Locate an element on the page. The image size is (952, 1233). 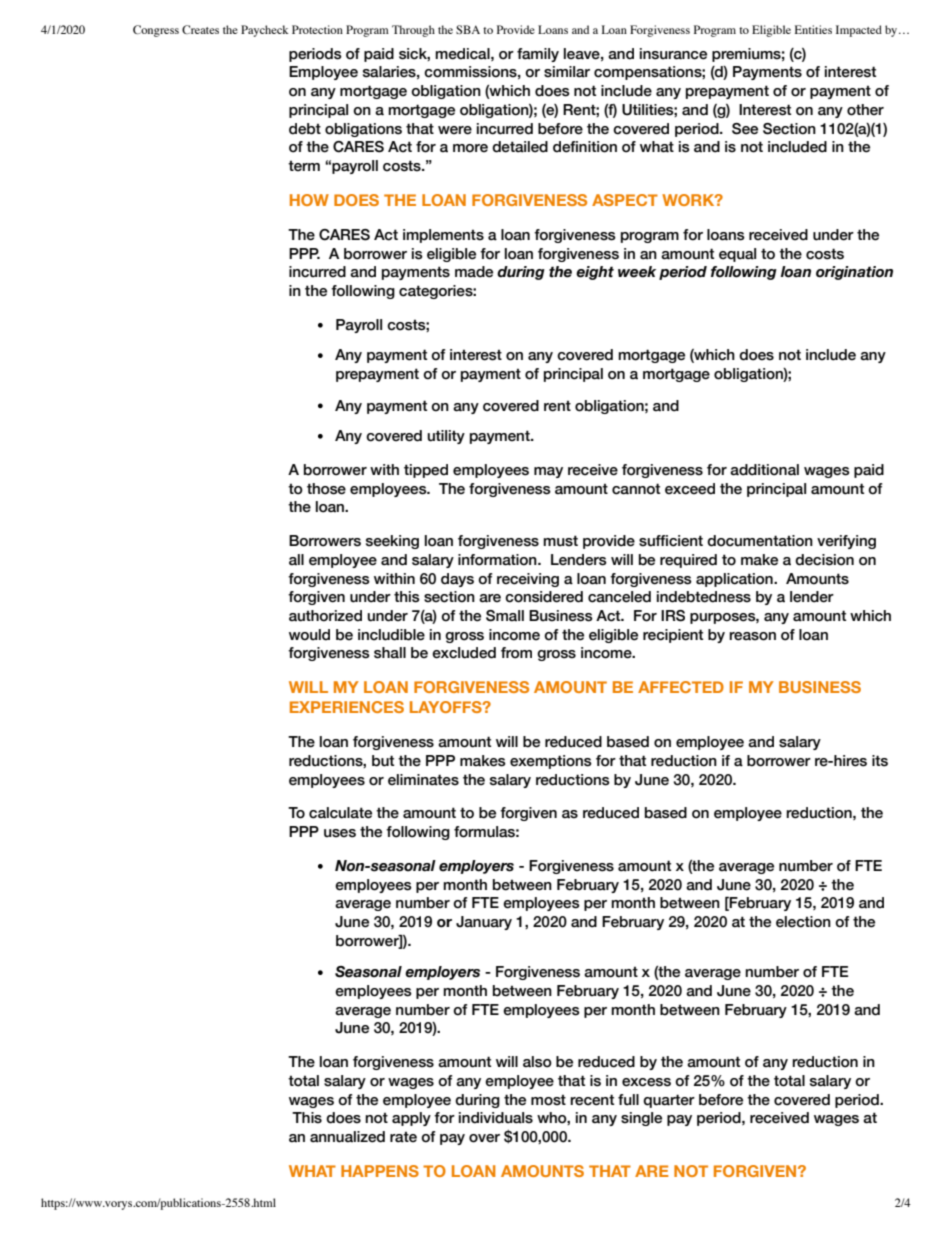
from is located at coordinates (516, 653).
